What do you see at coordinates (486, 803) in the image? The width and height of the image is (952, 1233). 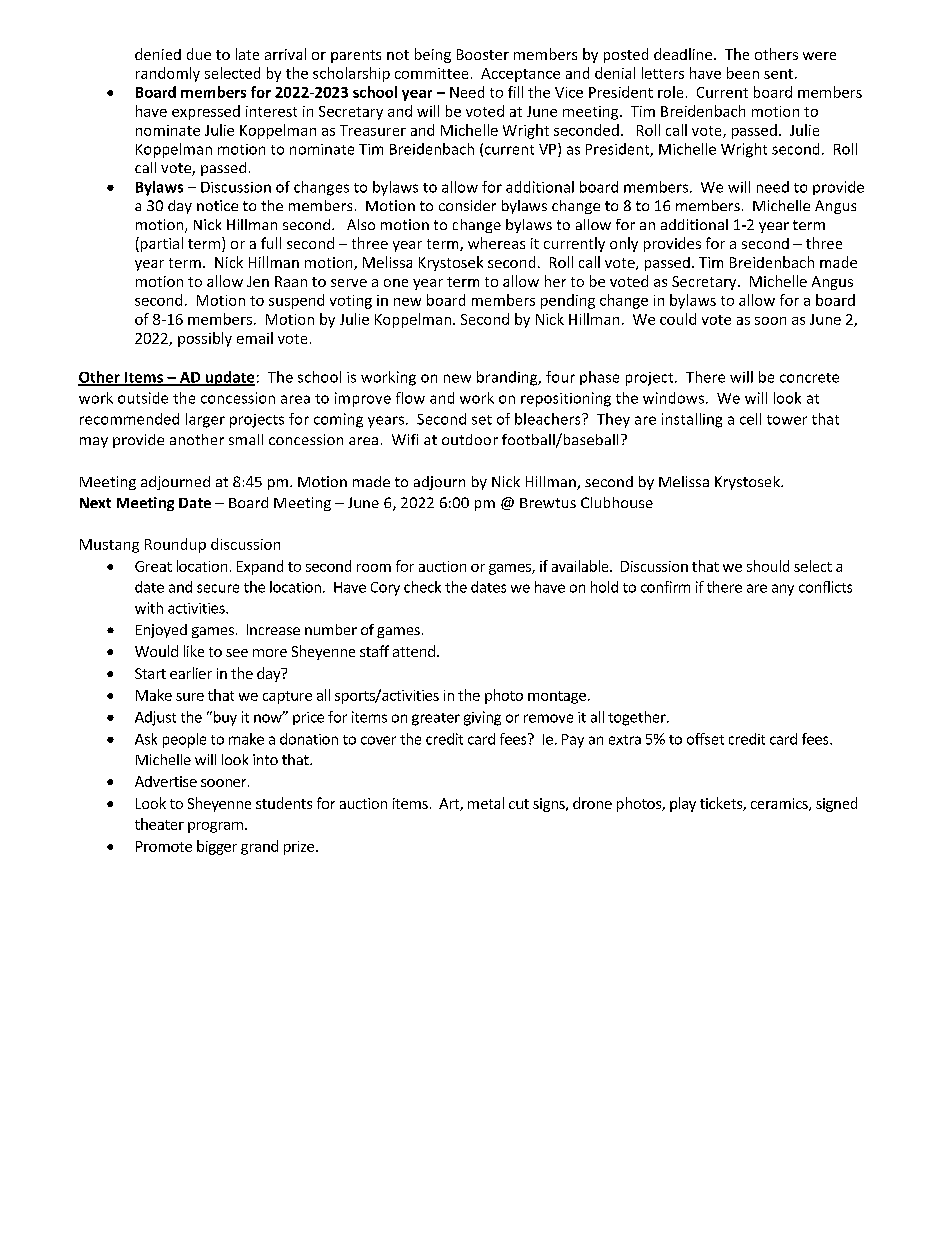 I see `metal` at bounding box center [486, 803].
